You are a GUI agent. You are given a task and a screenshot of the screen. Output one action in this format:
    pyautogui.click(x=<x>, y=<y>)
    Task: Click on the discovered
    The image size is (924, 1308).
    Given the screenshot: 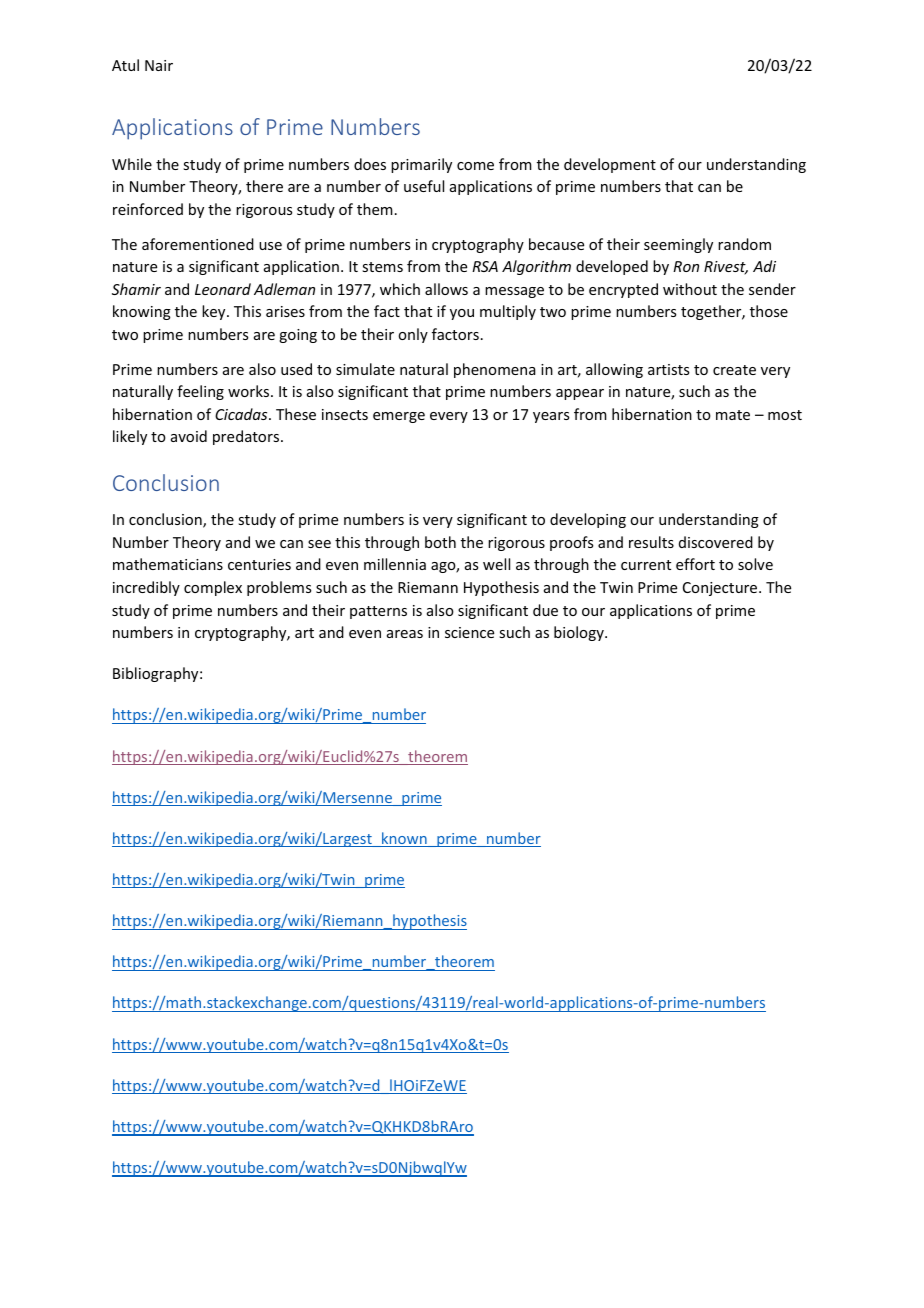 What is the action you would take?
    pyautogui.click(x=716, y=542)
